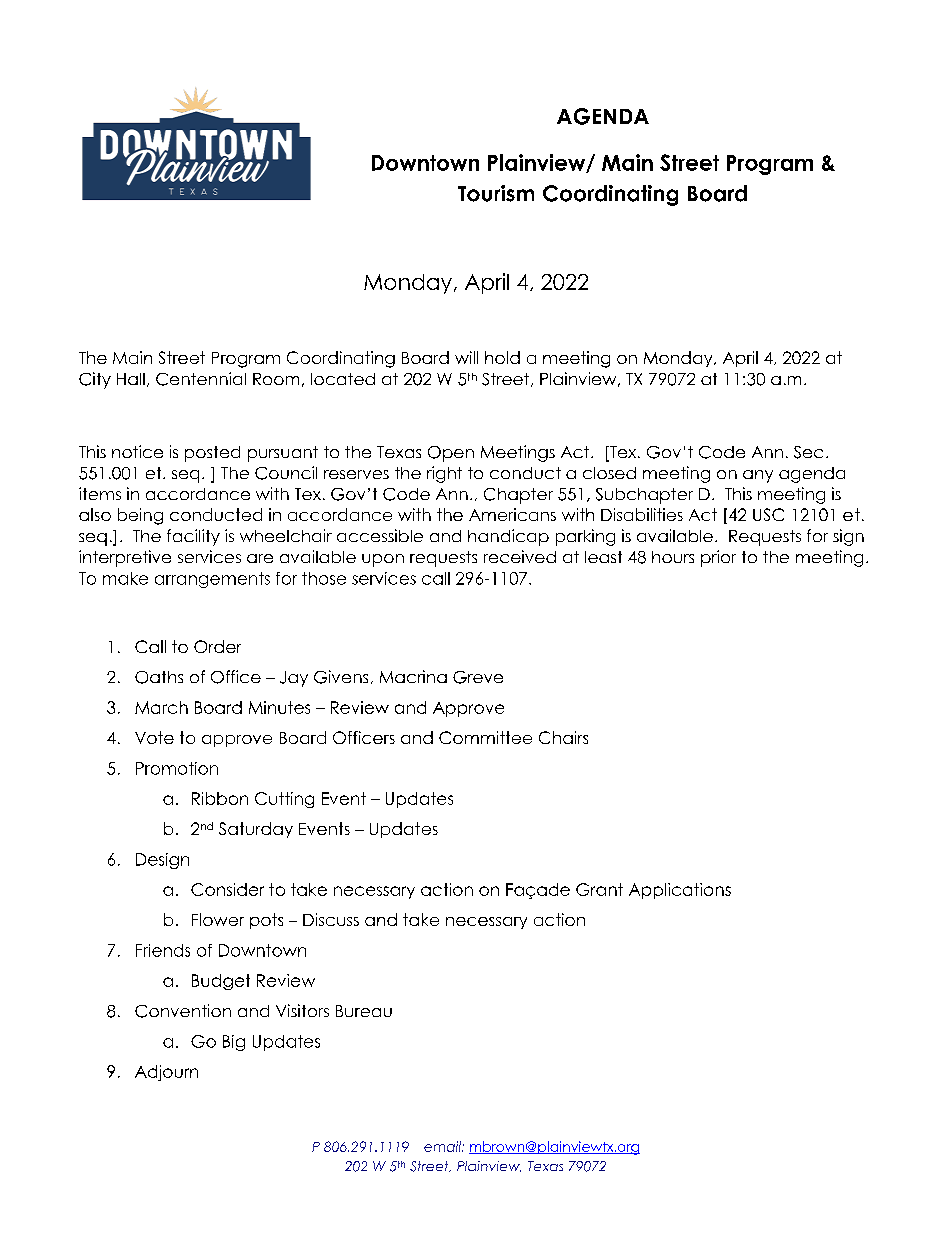 Image resolution: width=952 pixels, height=1233 pixels. I want to click on Committee, so click(485, 737).
